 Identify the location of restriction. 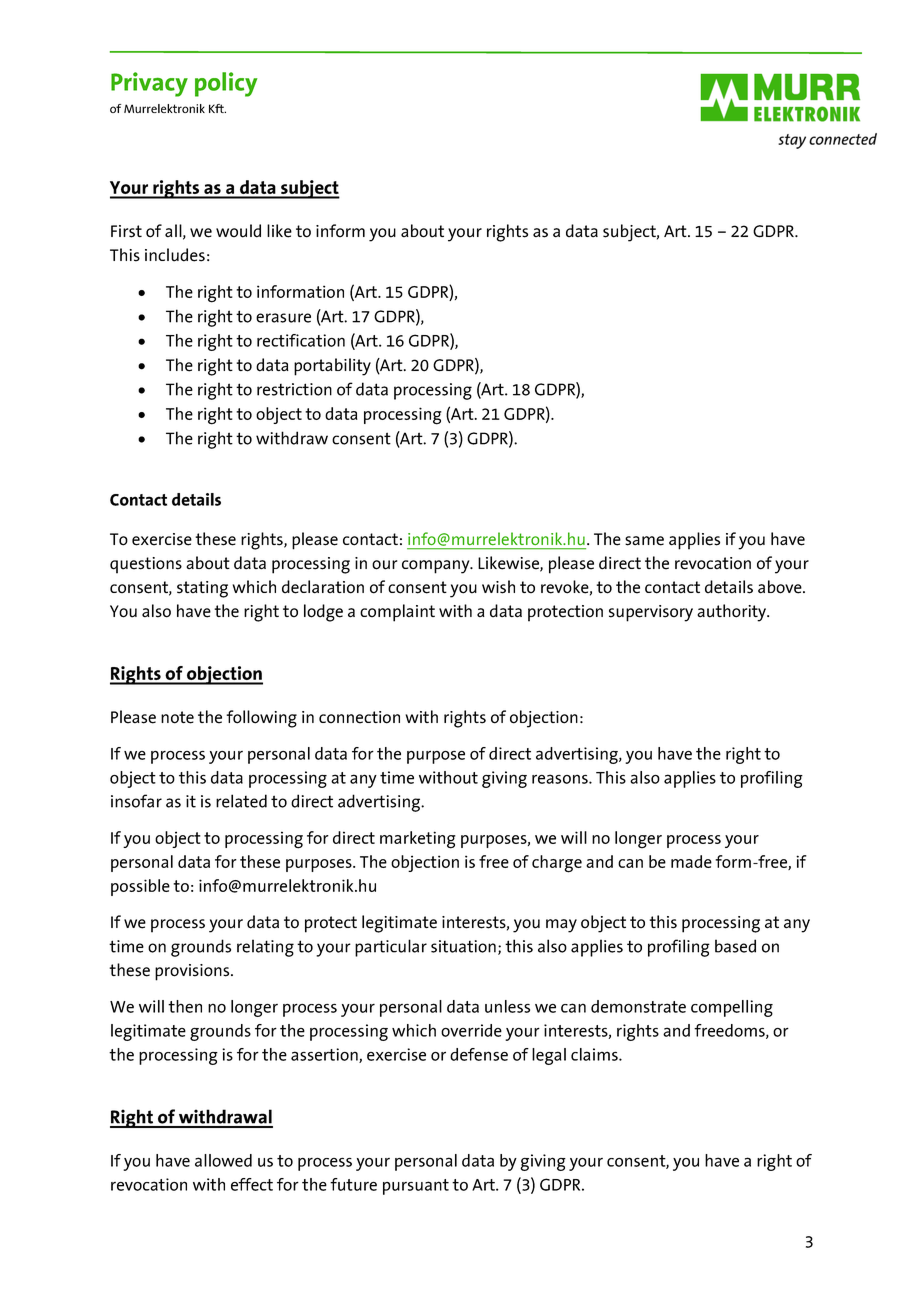
(294, 389).
